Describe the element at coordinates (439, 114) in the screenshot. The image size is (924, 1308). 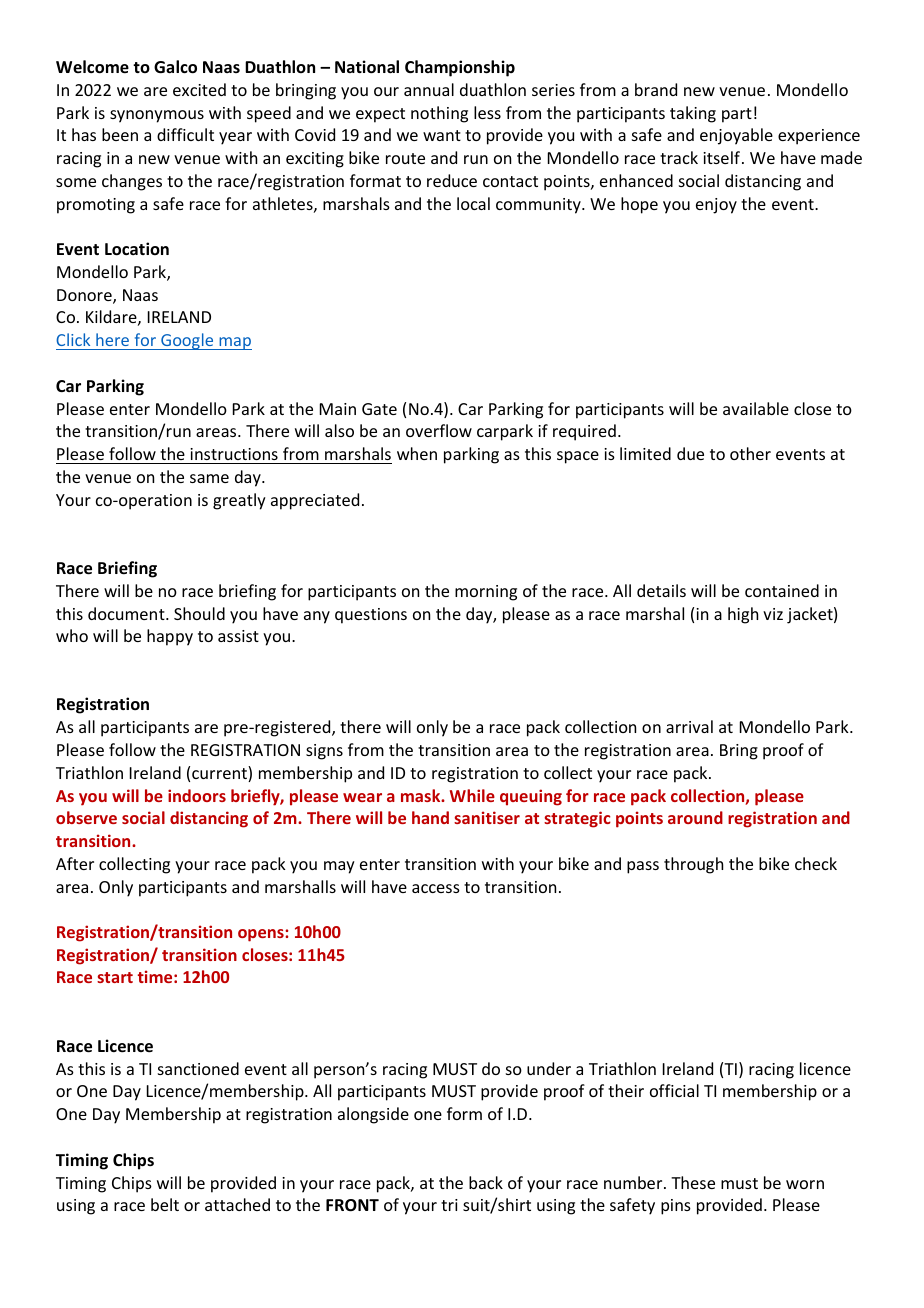
I see `nothing` at that location.
